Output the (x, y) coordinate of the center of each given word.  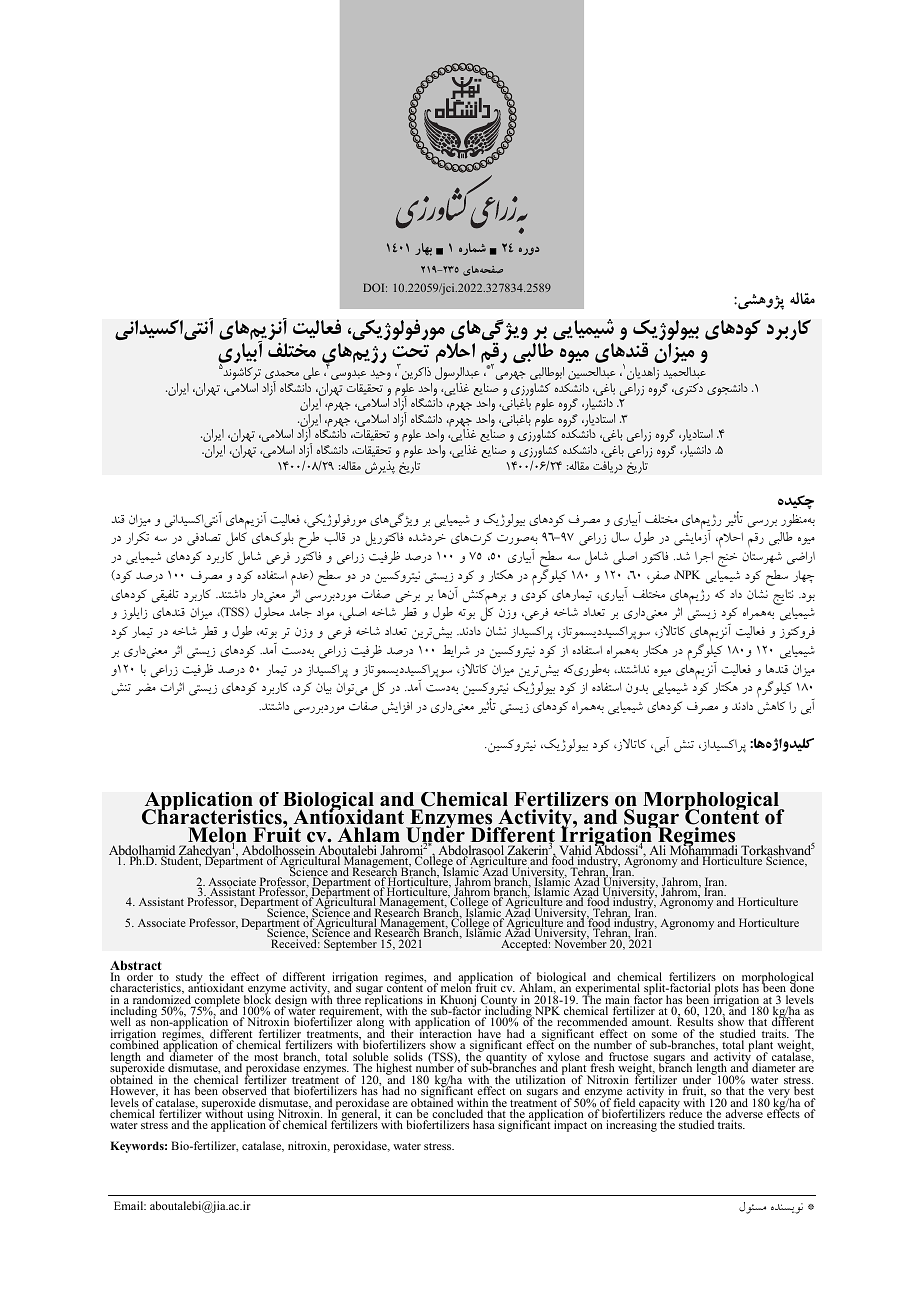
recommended (592, 1023)
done (802, 987)
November (580, 942)
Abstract (136, 966)
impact (570, 1126)
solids (408, 1058)
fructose (628, 1058)
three (349, 1001)
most (266, 1059)
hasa (484, 1124)
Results (695, 1023)
